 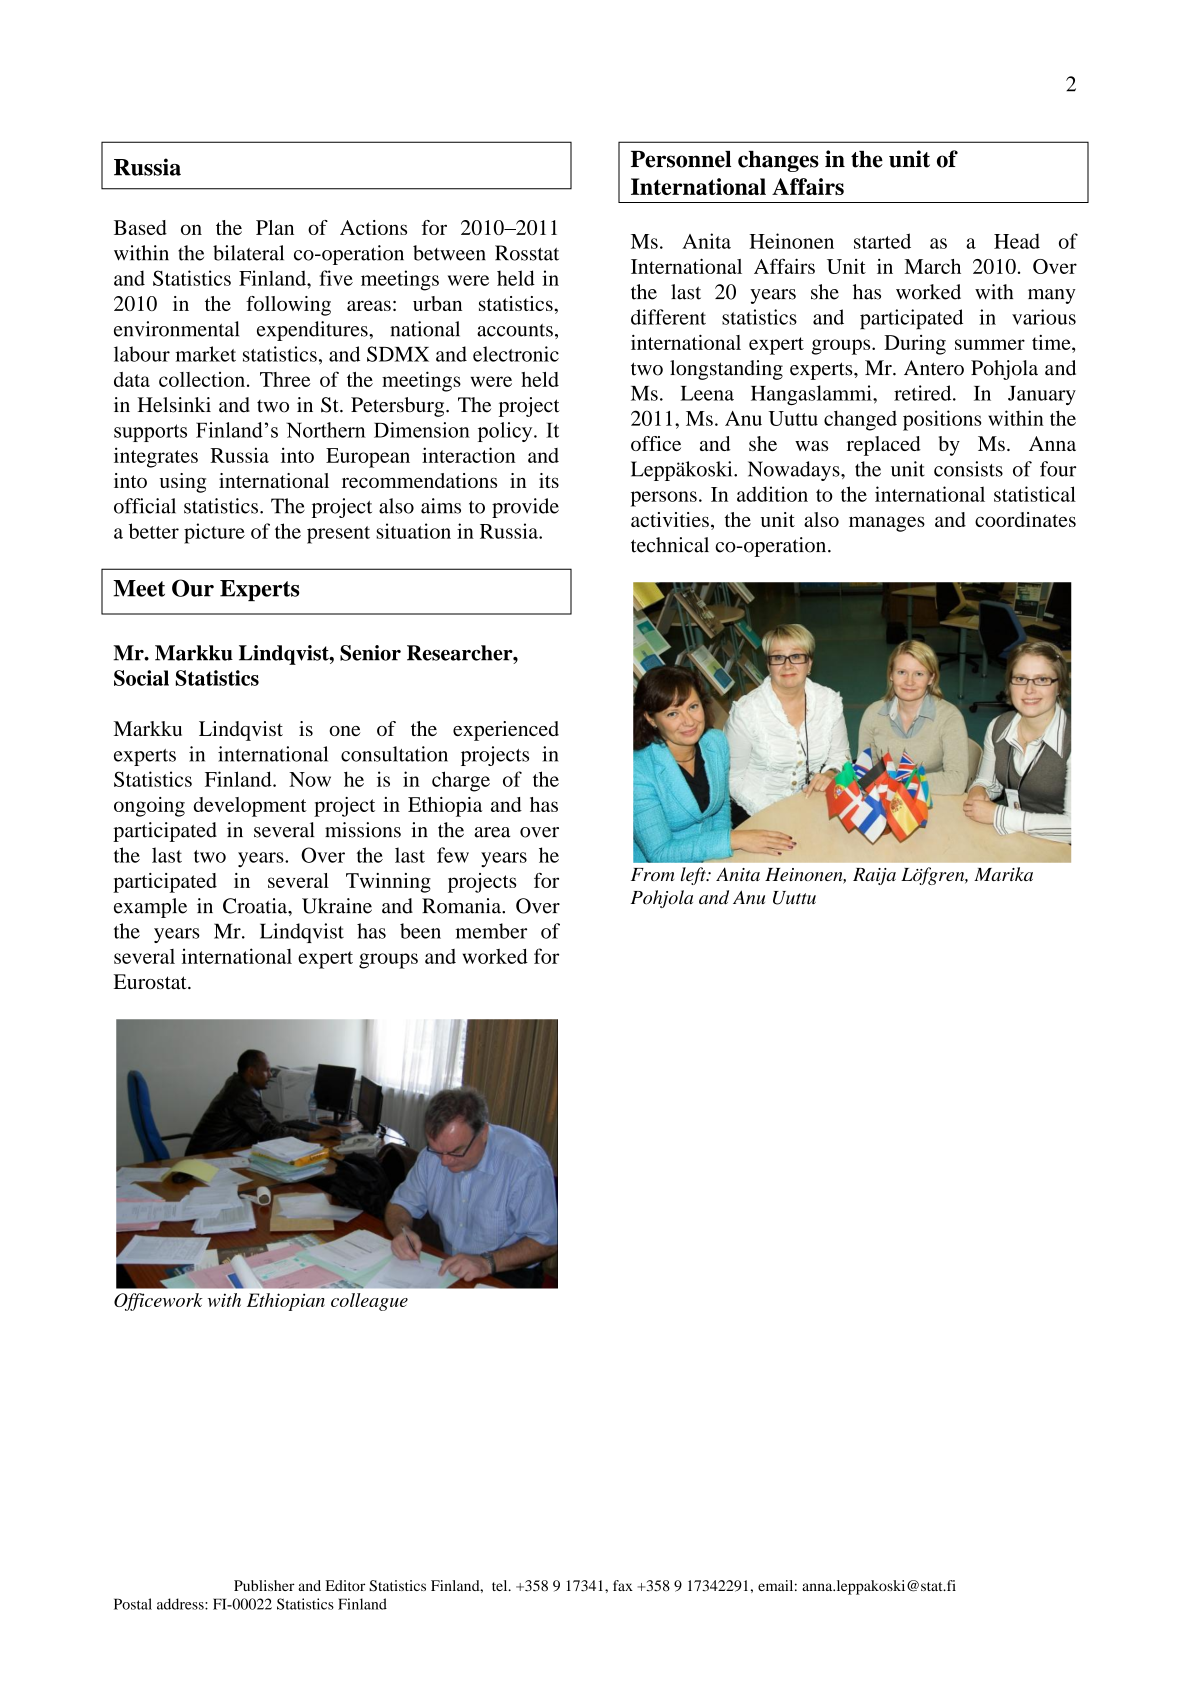 I want to click on From, so click(x=652, y=874).
